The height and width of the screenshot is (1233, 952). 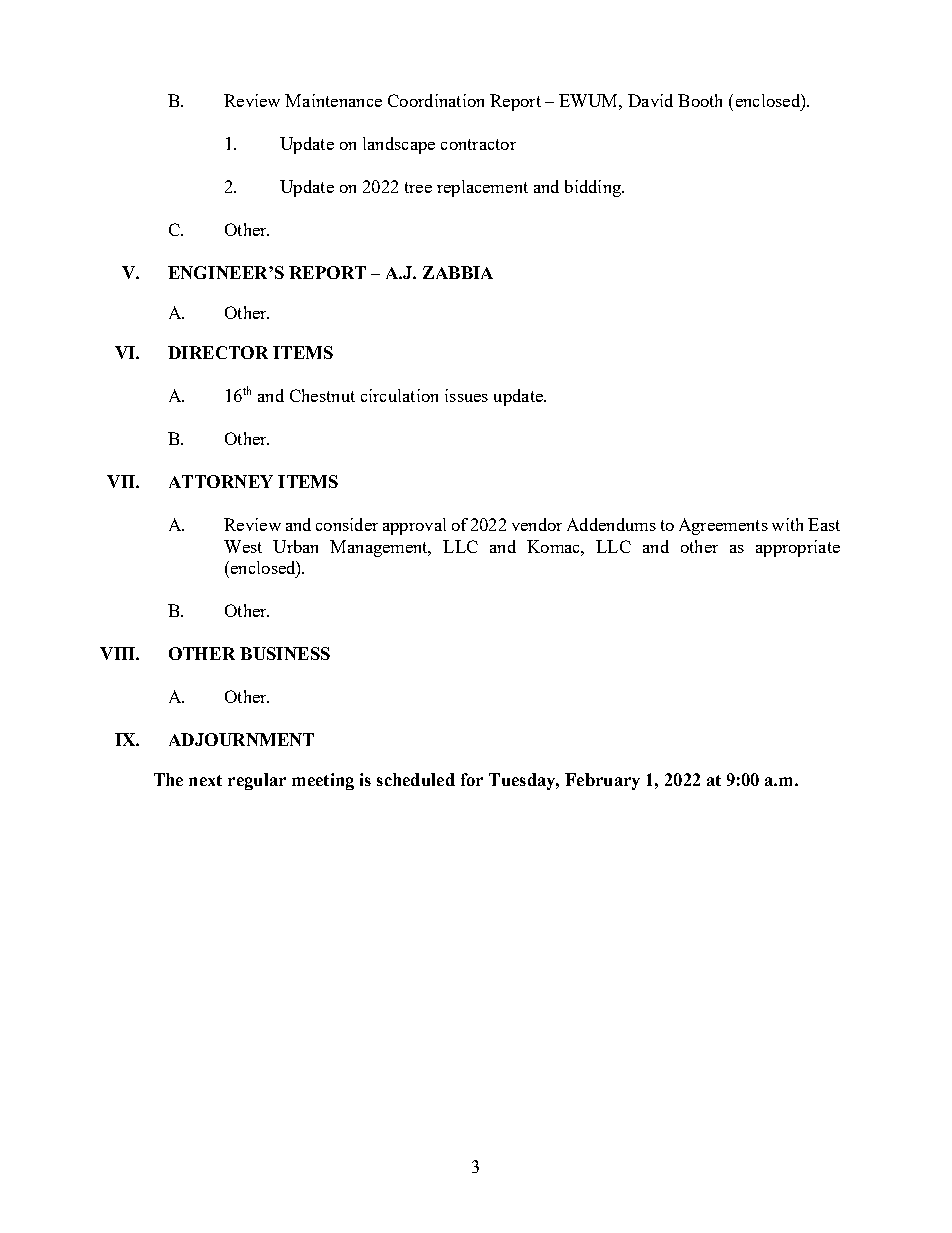 What do you see at coordinates (466, 395) in the screenshot?
I see `issues` at bounding box center [466, 395].
